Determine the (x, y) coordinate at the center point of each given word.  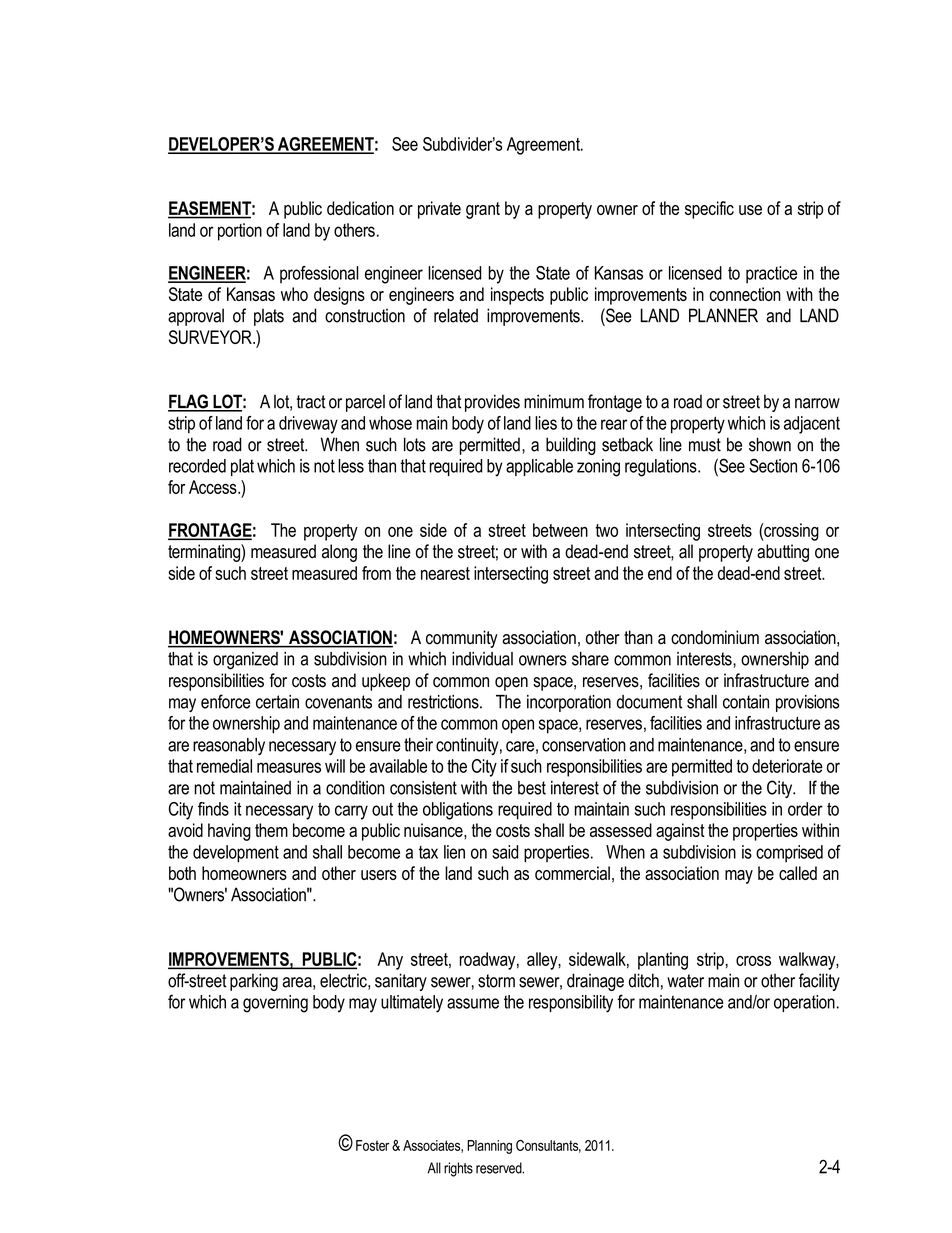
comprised (789, 854)
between (560, 530)
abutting (783, 553)
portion (240, 232)
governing (275, 1004)
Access (214, 487)
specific (709, 210)
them (271, 830)
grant (483, 210)
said (505, 852)
